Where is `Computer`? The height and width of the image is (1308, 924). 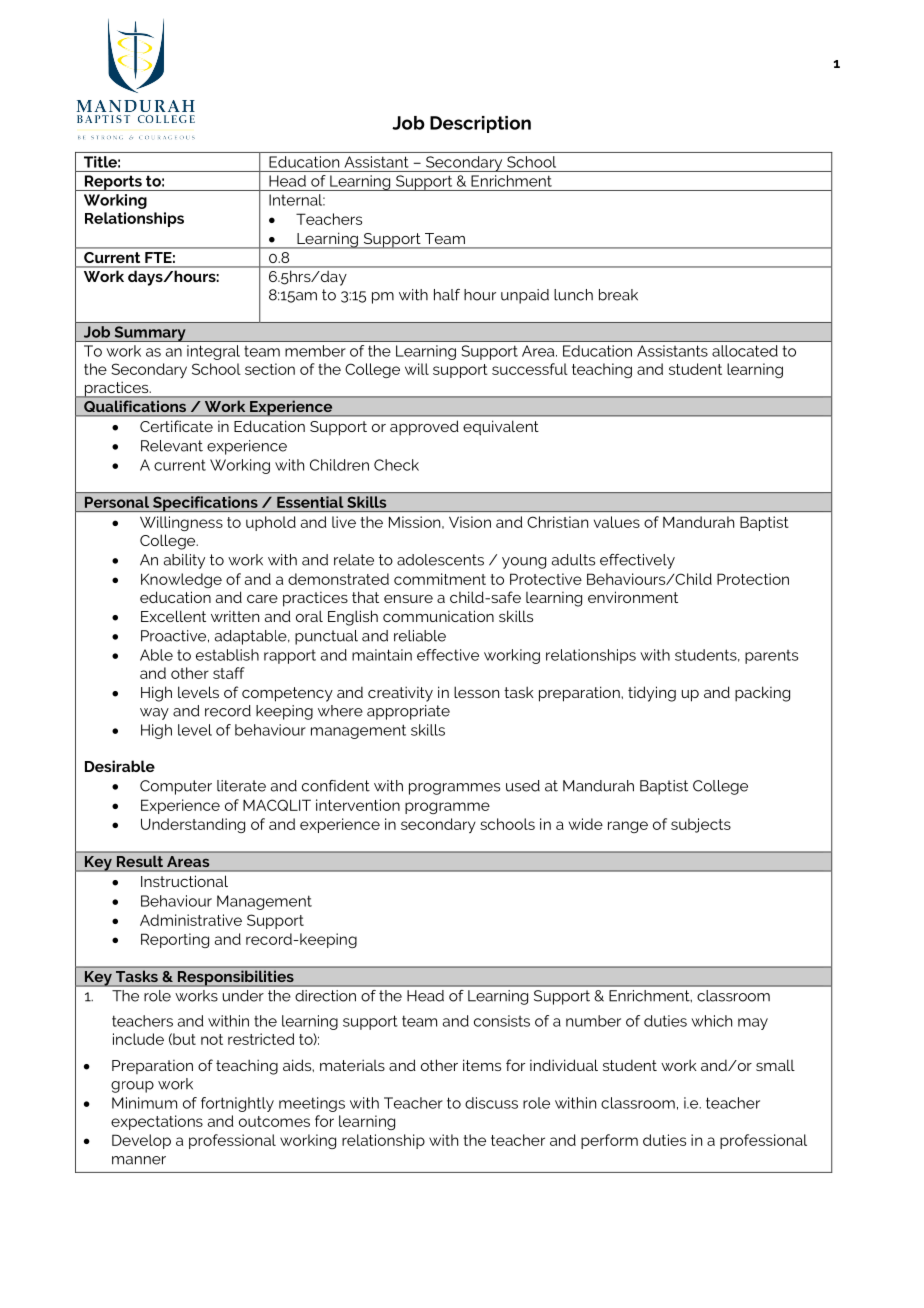
Computer is located at coordinates (176, 787).
